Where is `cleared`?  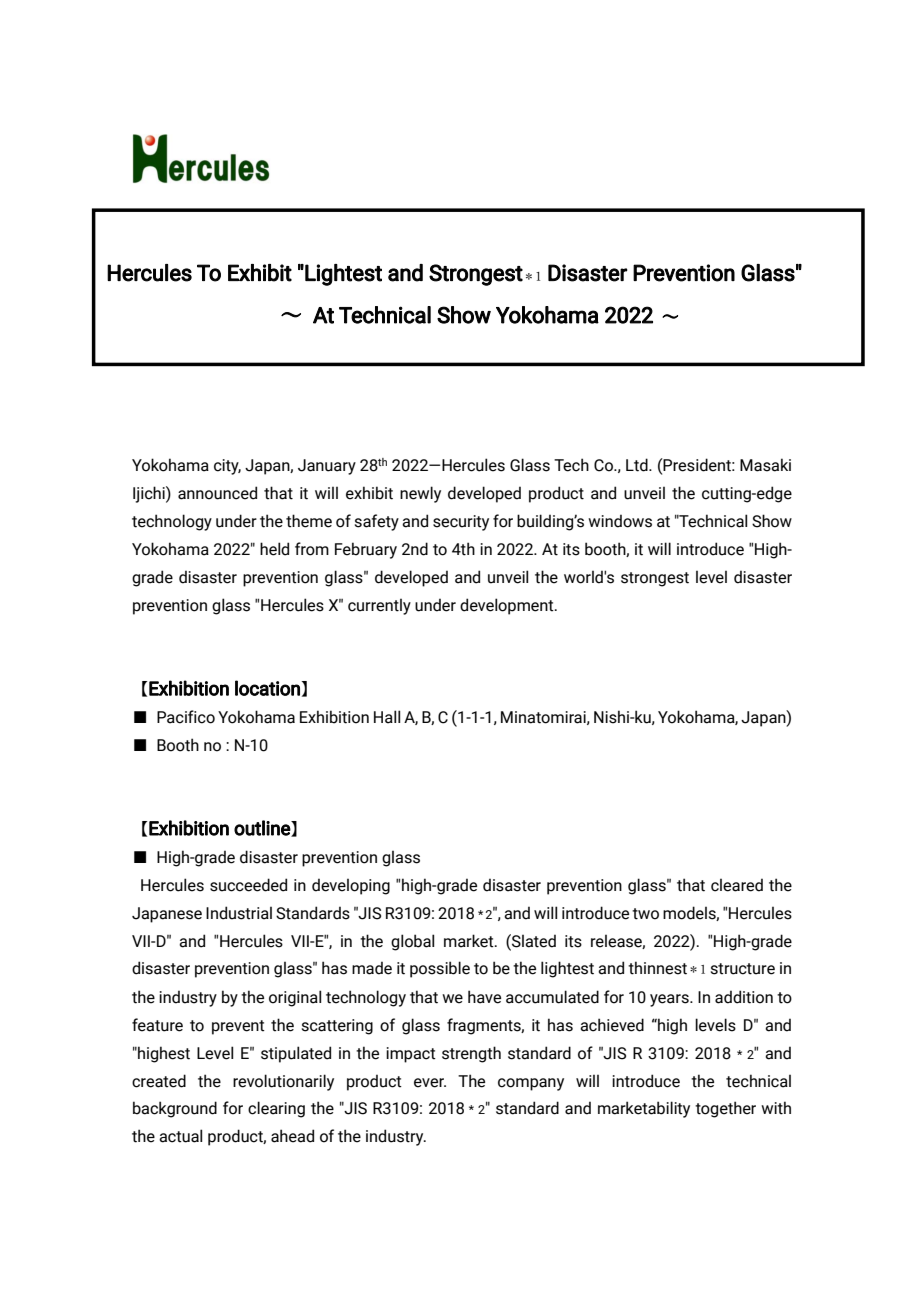
cleared is located at coordinates (737, 885).
